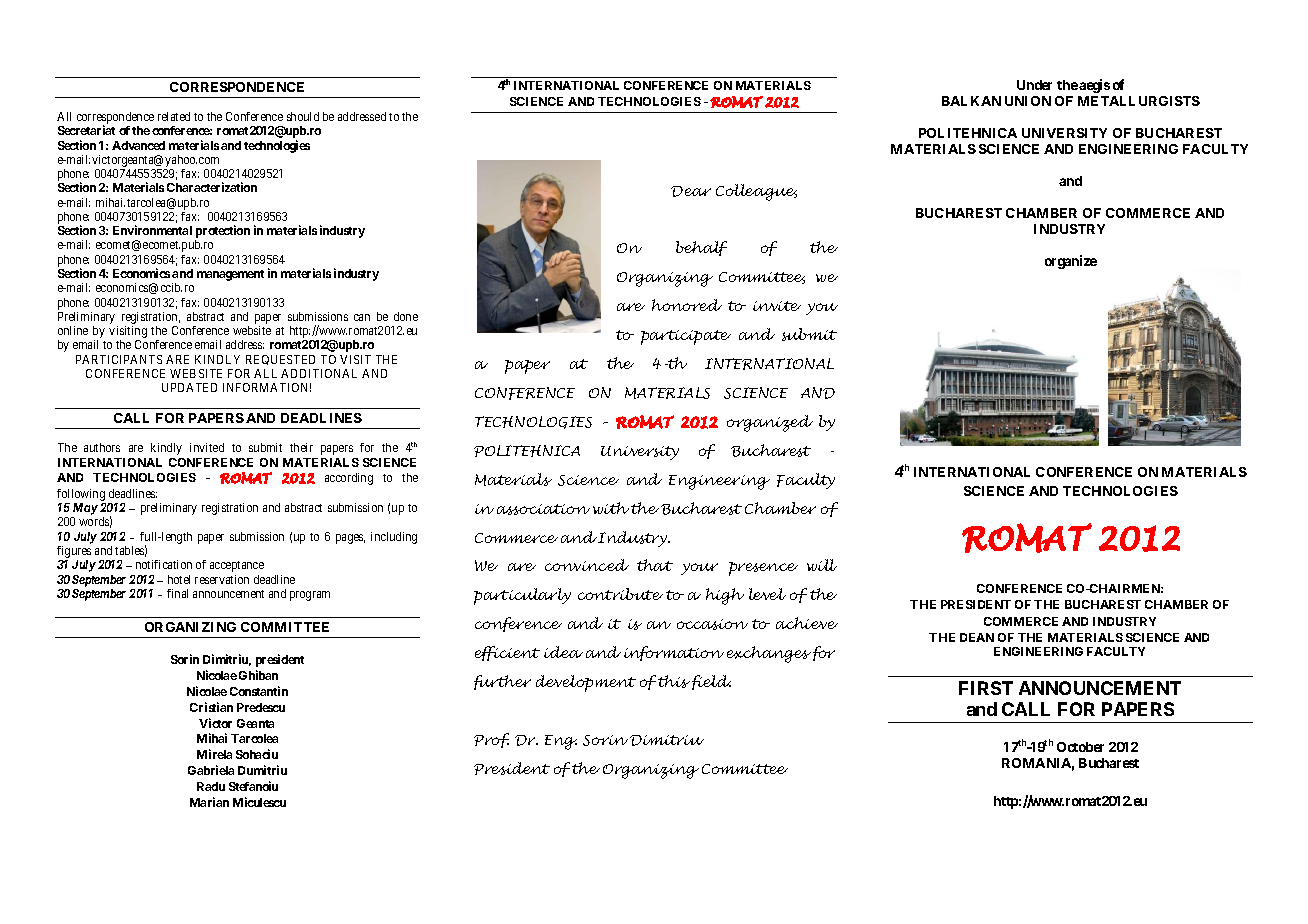  I want to click on October, so click(1080, 747).
